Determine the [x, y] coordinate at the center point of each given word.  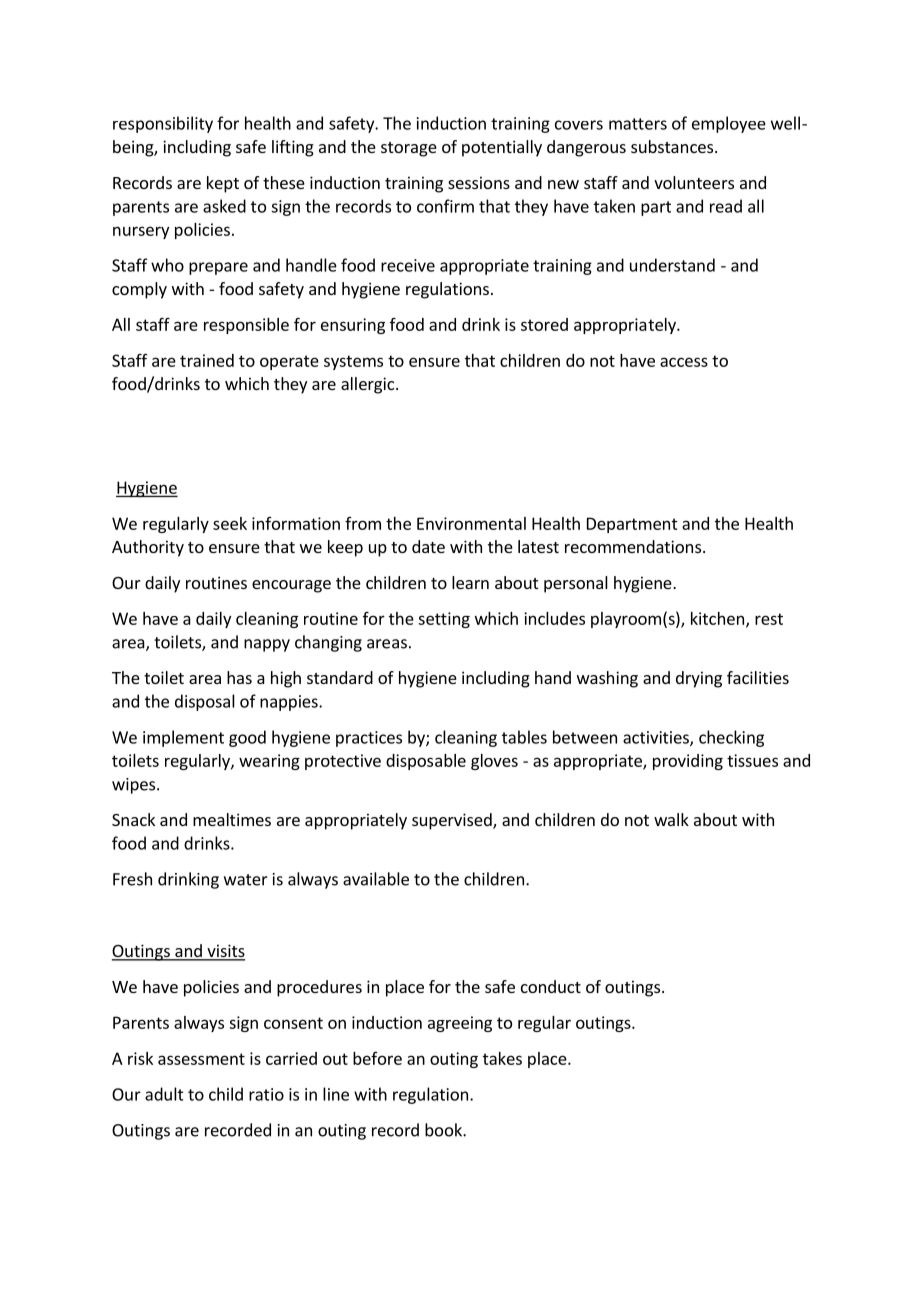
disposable [426, 762]
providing [688, 762]
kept [223, 184]
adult [164, 1094]
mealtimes [232, 819]
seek [230, 523]
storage [409, 149]
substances [672, 146]
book [444, 1130]
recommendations [633, 546]
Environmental [471, 523]
